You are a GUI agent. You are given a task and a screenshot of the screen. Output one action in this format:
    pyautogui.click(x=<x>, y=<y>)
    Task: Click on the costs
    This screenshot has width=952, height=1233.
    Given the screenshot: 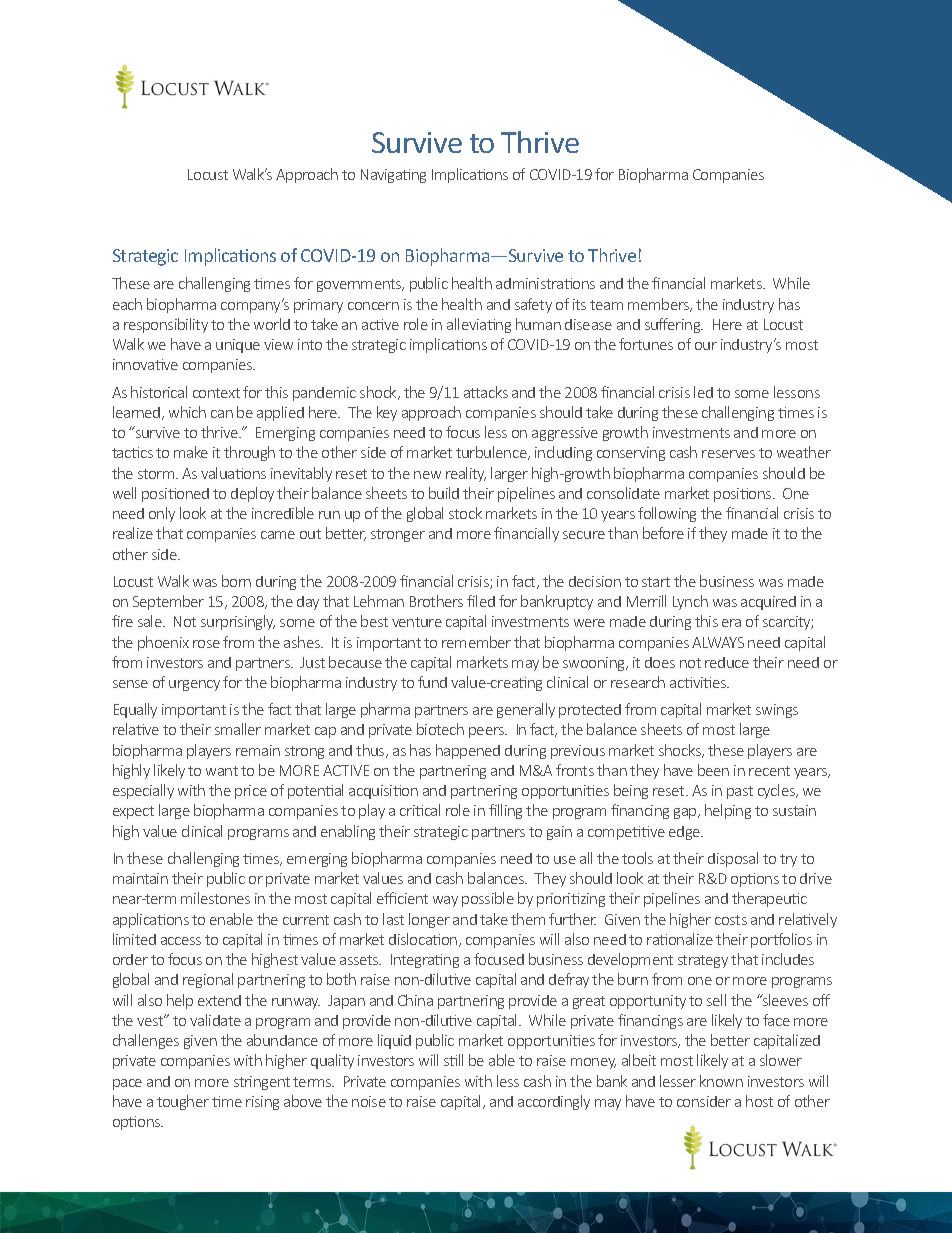 What is the action you would take?
    pyautogui.click(x=731, y=920)
